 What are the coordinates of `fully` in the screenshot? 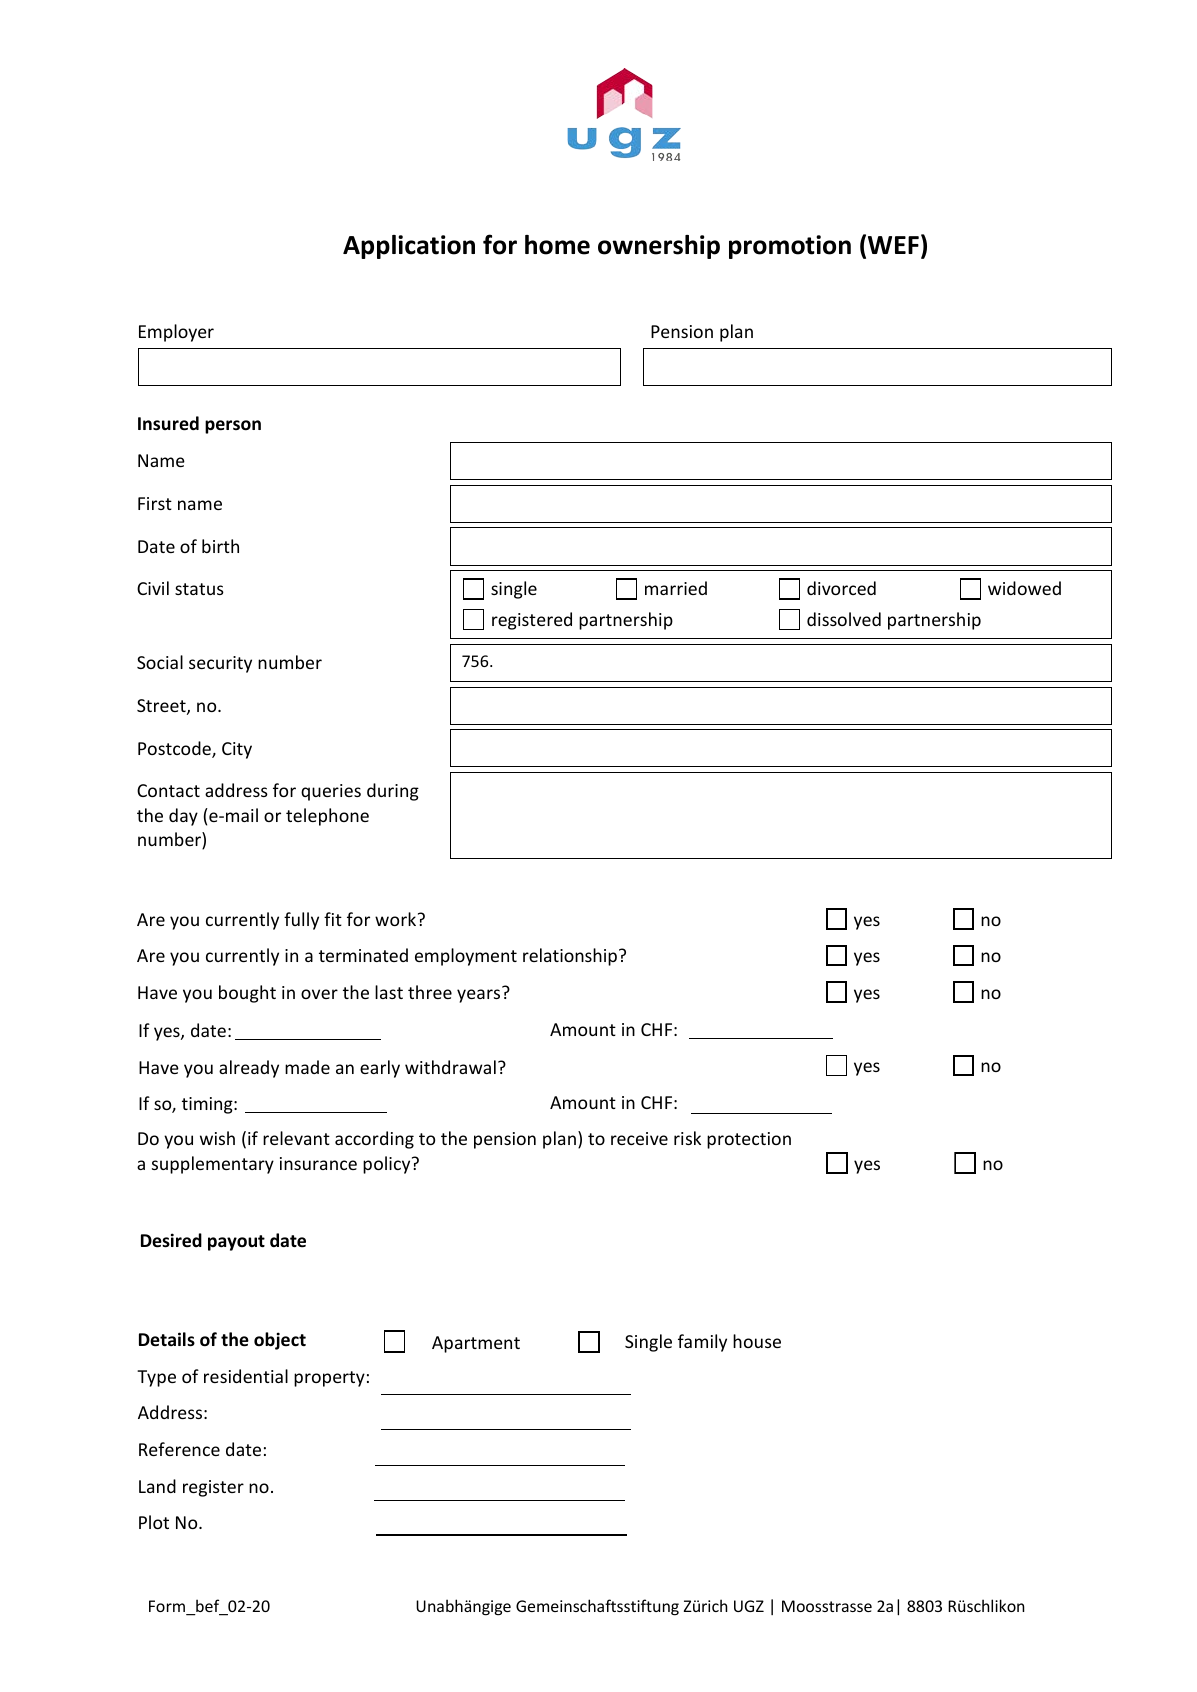 It's located at (301, 921).
